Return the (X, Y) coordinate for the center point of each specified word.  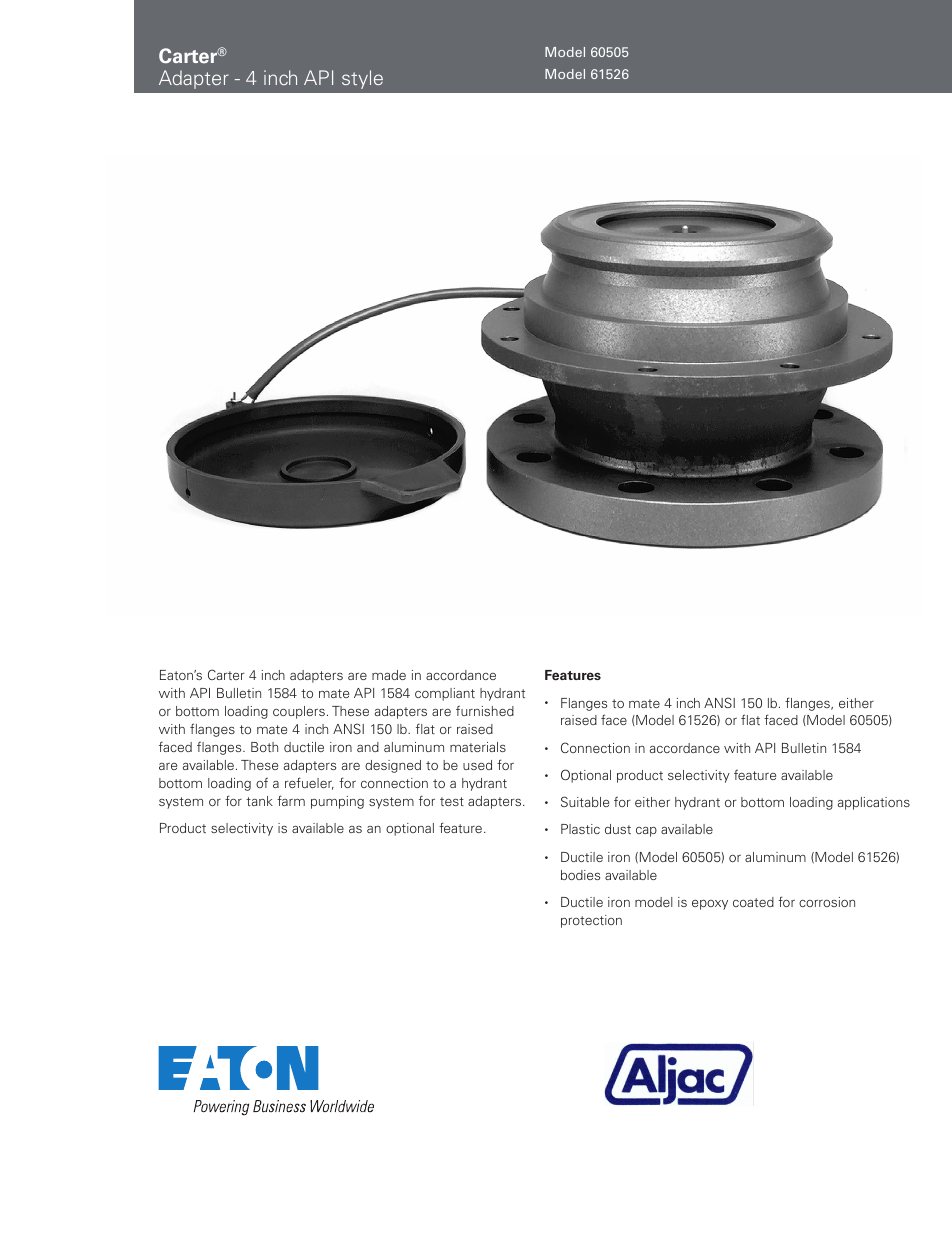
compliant (445, 694)
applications (874, 803)
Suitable (585, 801)
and (368, 747)
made (389, 675)
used (477, 765)
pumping (337, 802)
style (362, 79)
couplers (299, 712)
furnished (485, 710)
